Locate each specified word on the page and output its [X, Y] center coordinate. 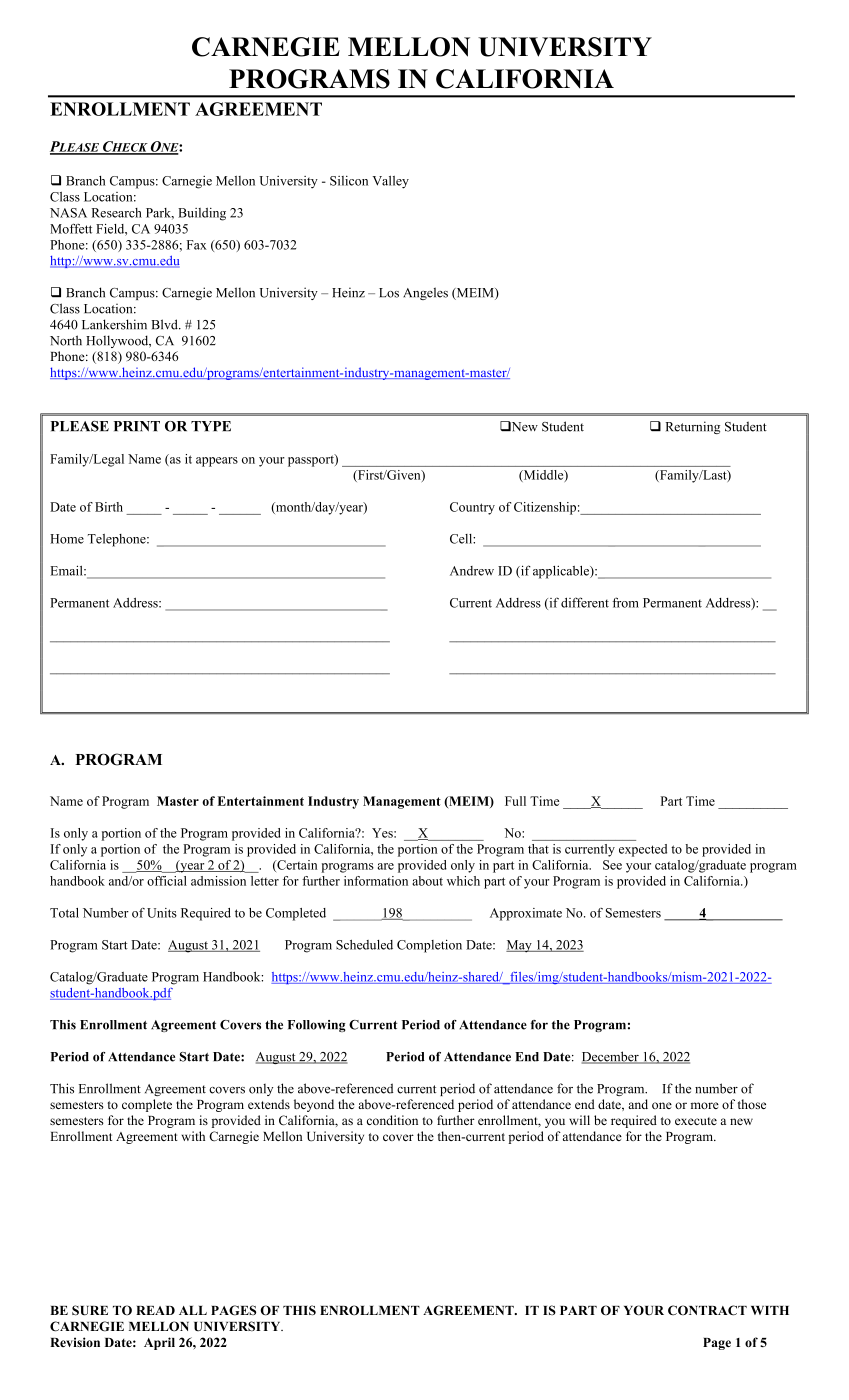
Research [117, 213]
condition [392, 1120]
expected [643, 850]
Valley [390, 182]
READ [155, 1310]
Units [162, 913]
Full [515, 801]
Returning [693, 427]
